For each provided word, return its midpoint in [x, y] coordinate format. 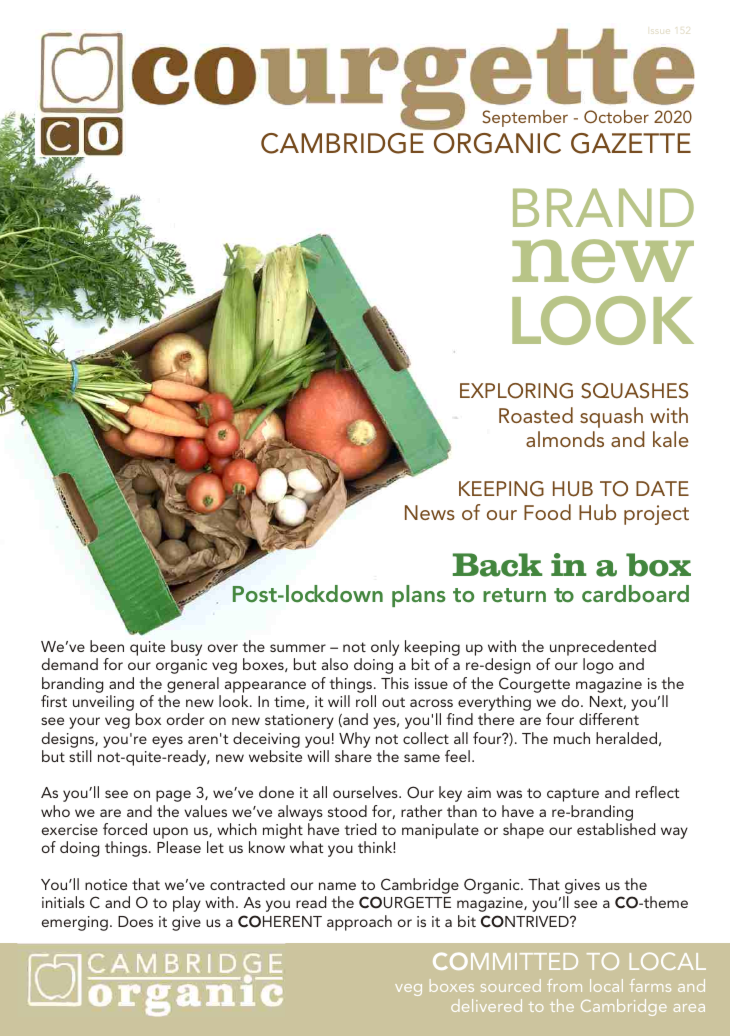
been [107, 646]
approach [359, 923]
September [525, 118]
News [430, 512]
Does [135, 921]
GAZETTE [631, 143]
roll [366, 701]
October [616, 116]
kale [671, 439]
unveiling [103, 703]
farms [650, 985]
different [609, 719]
